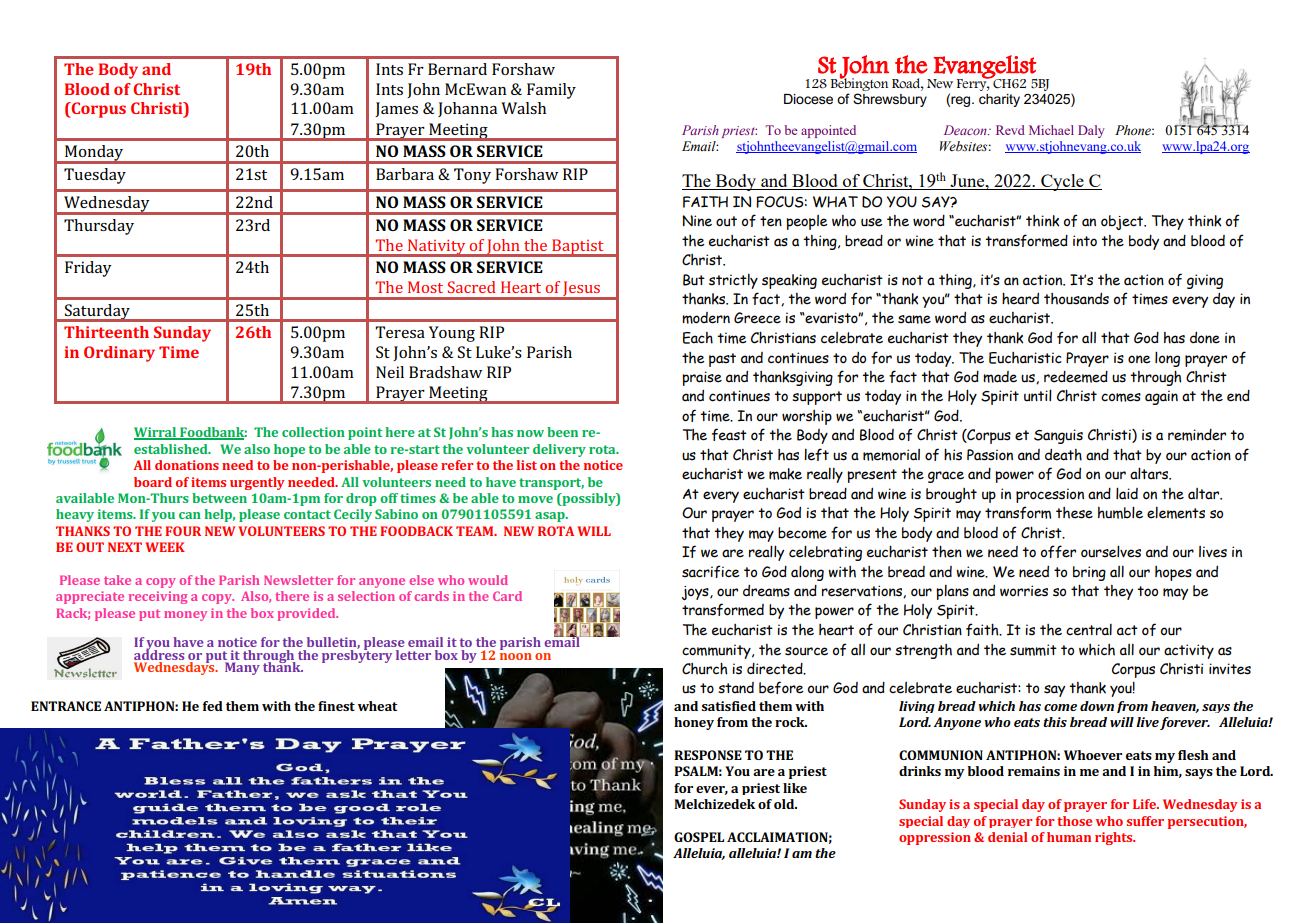 The height and width of the image is (924, 1308). Describe the element at coordinates (1089, 630) in the image. I see `central` at that location.
